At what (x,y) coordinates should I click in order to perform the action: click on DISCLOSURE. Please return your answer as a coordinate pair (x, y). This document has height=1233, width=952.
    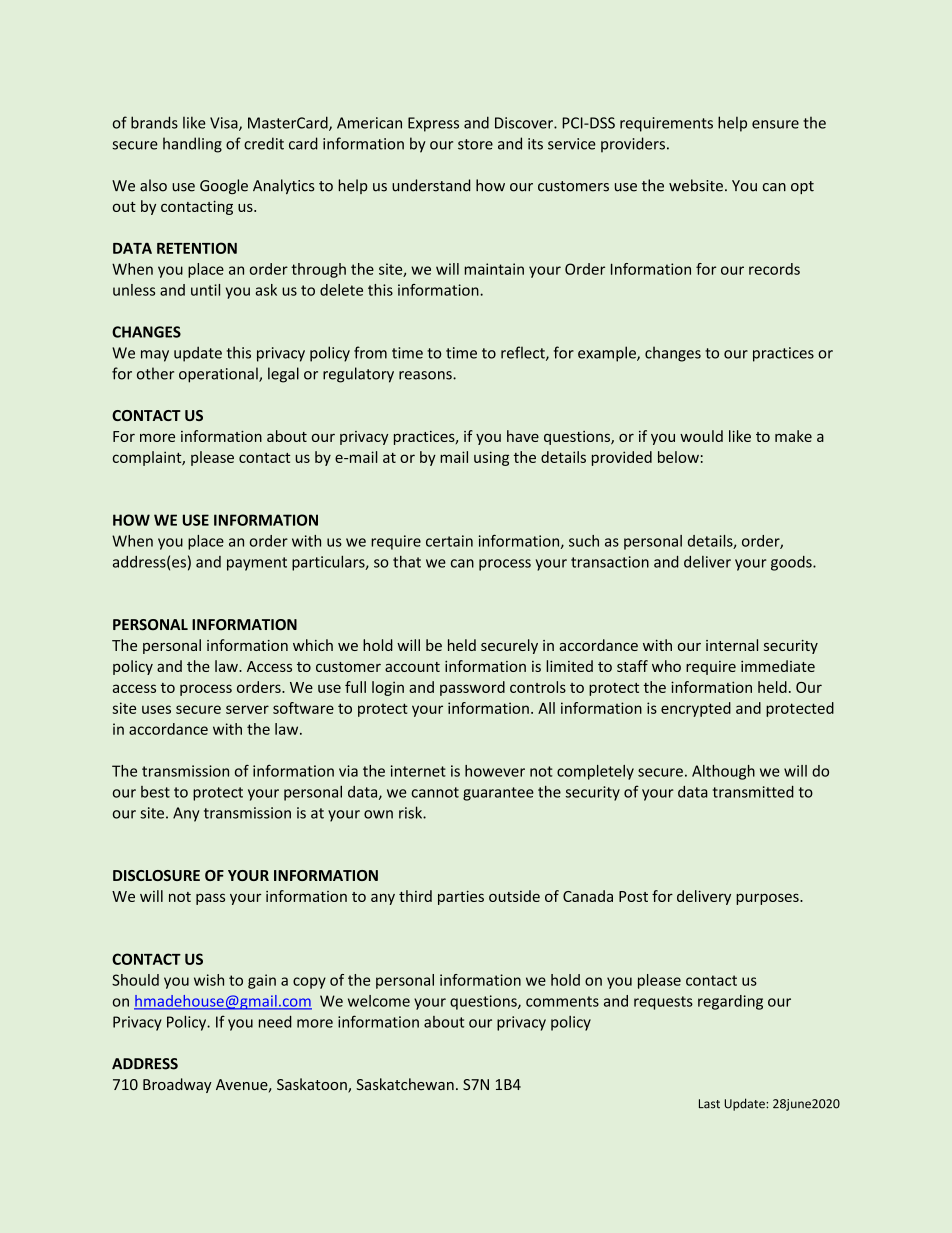
    Looking at the image, I should click on (156, 875).
